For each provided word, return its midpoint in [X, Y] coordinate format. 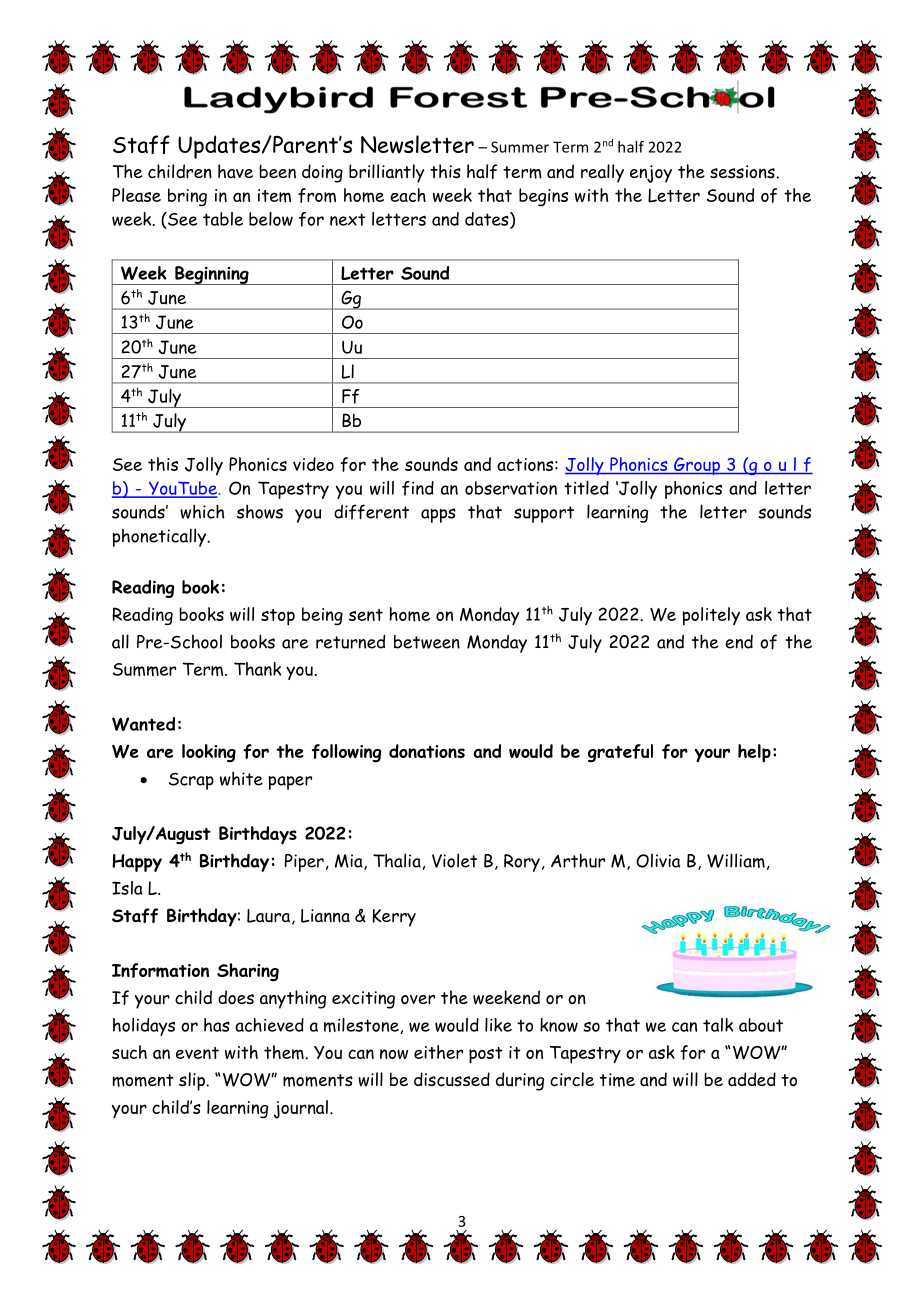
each [408, 195]
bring [187, 197]
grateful [620, 753]
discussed [452, 1079]
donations [427, 751]
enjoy [651, 174]
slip [193, 1081]
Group [697, 466]
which [202, 511]
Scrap [191, 781]
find [418, 488]
